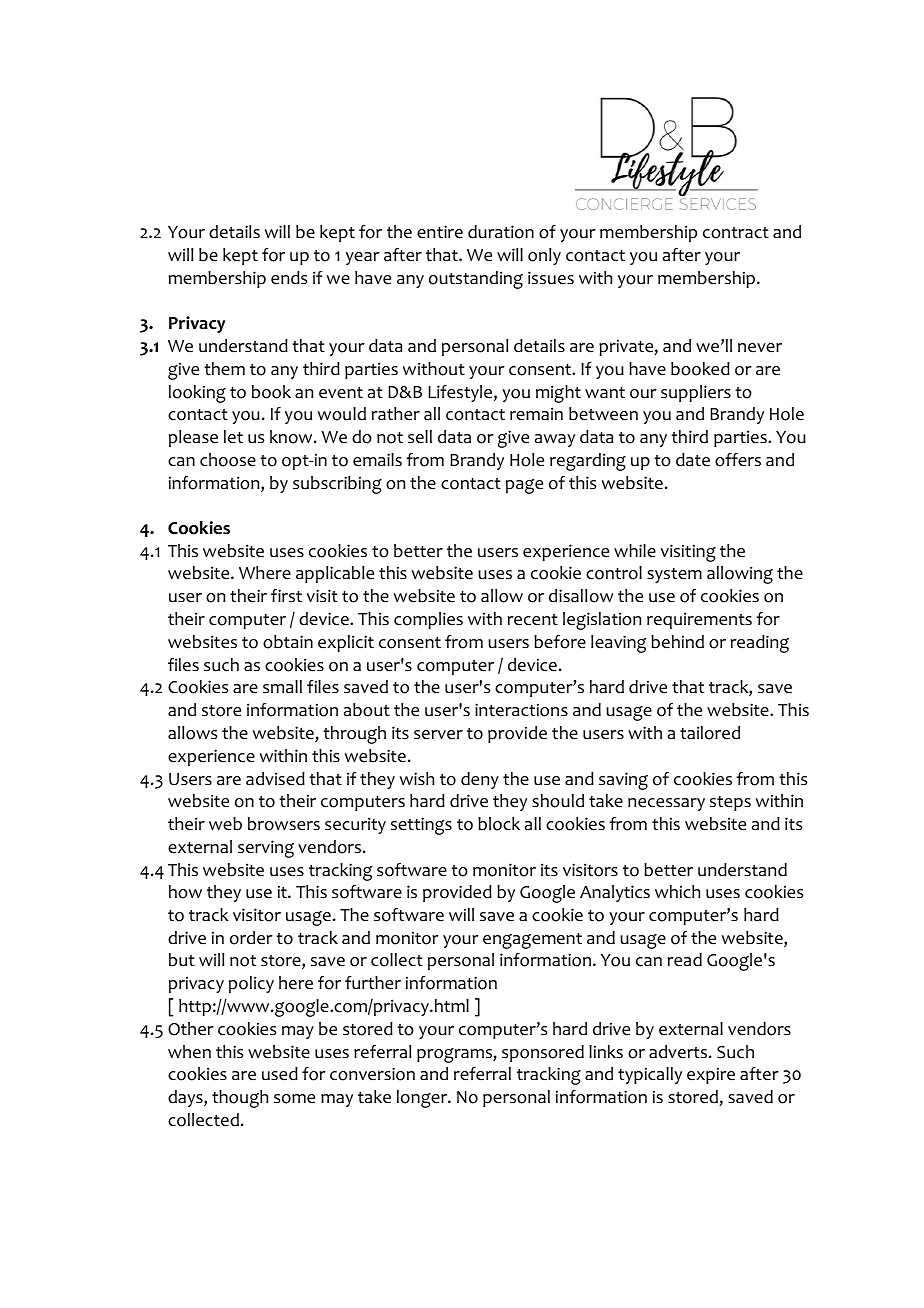 Image resolution: width=924 pixels, height=1308 pixels. What do you see at coordinates (280, 1074) in the image?
I see `used` at bounding box center [280, 1074].
